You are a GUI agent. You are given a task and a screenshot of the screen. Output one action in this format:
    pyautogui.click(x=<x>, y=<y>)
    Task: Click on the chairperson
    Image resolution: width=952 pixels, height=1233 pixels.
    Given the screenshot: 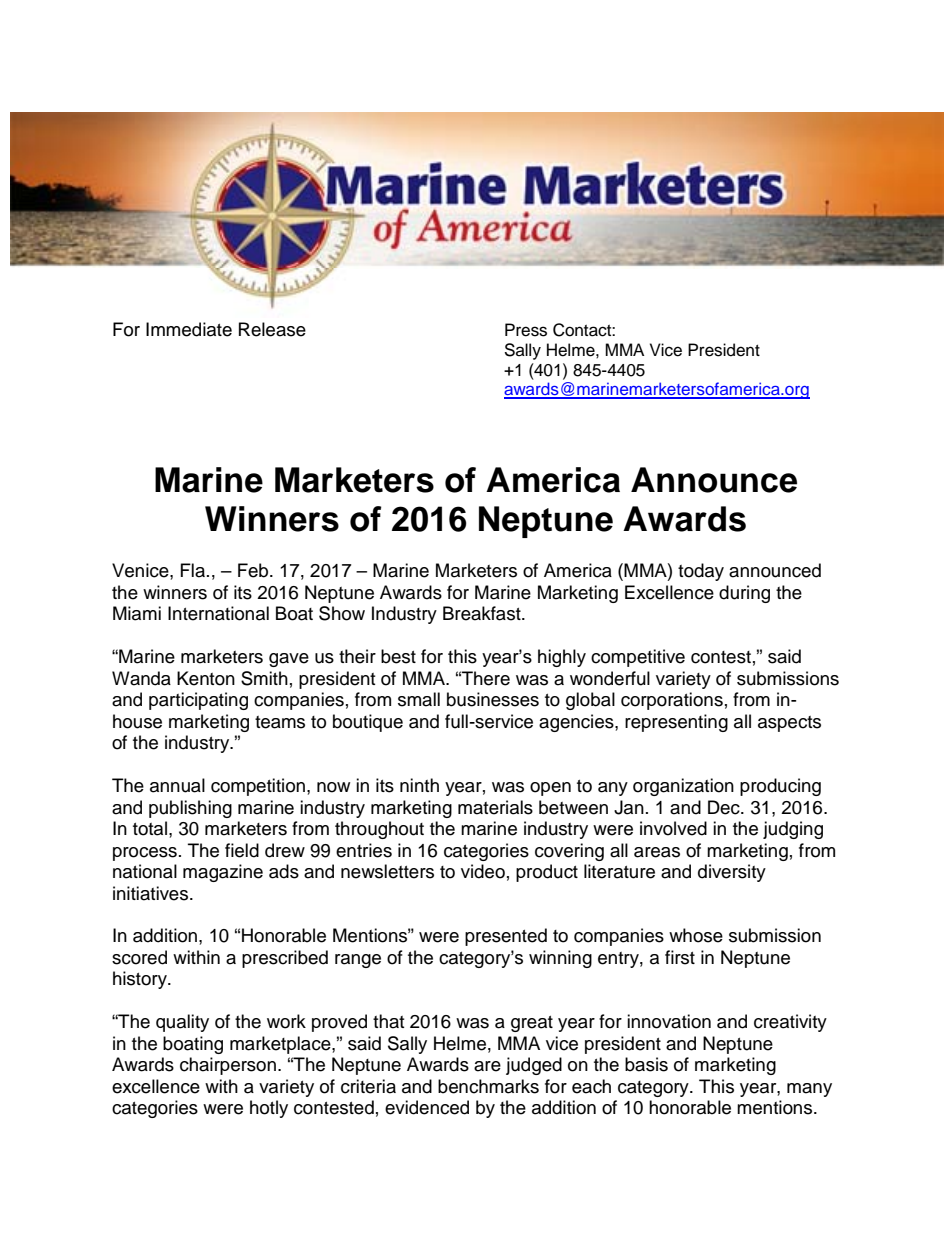 What is the action you would take?
    pyautogui.click(x=228, y=1066)
